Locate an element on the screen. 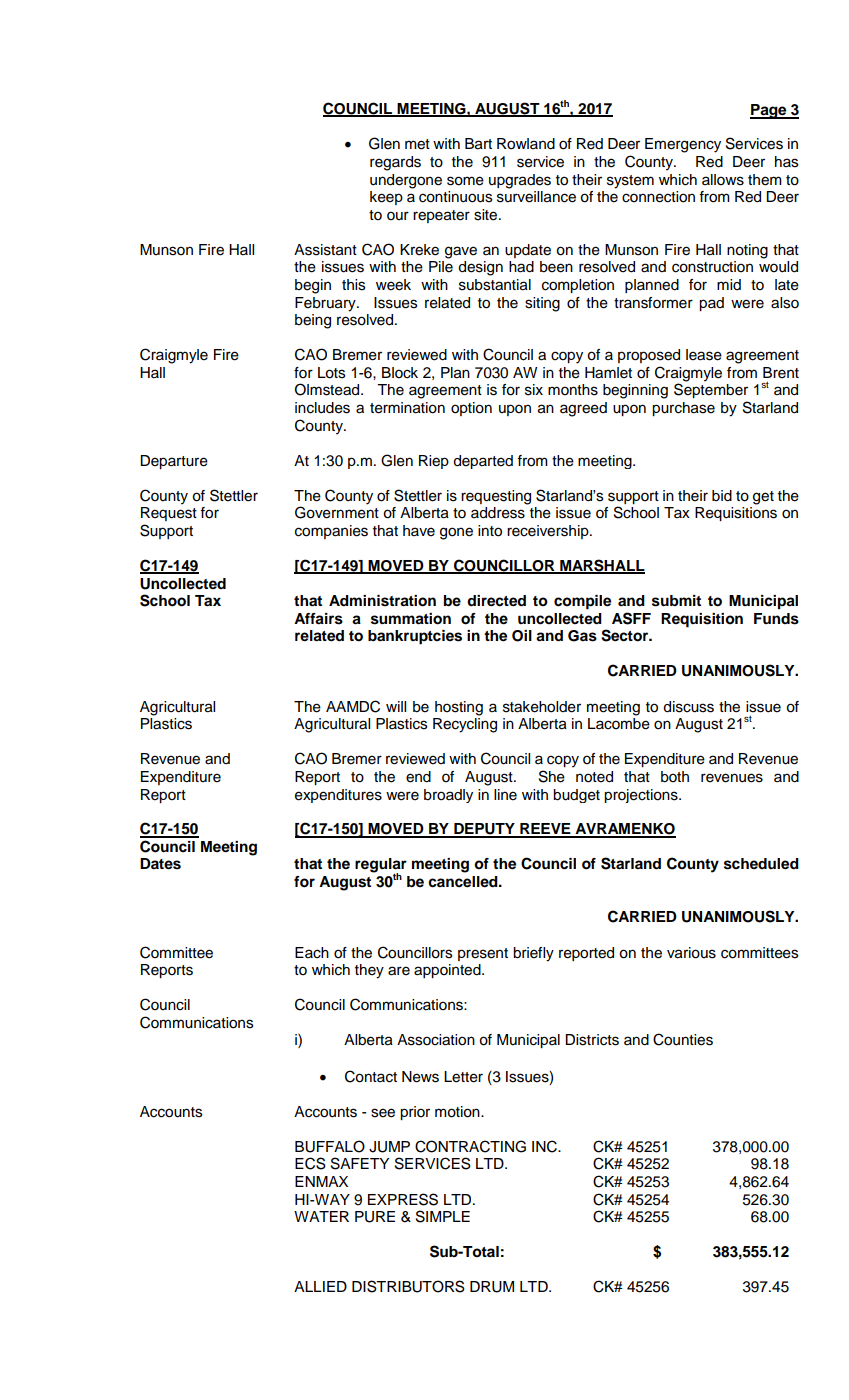 The width and height of the screenshot is (849, 1400). bid is located at coordinates (722, 496).
